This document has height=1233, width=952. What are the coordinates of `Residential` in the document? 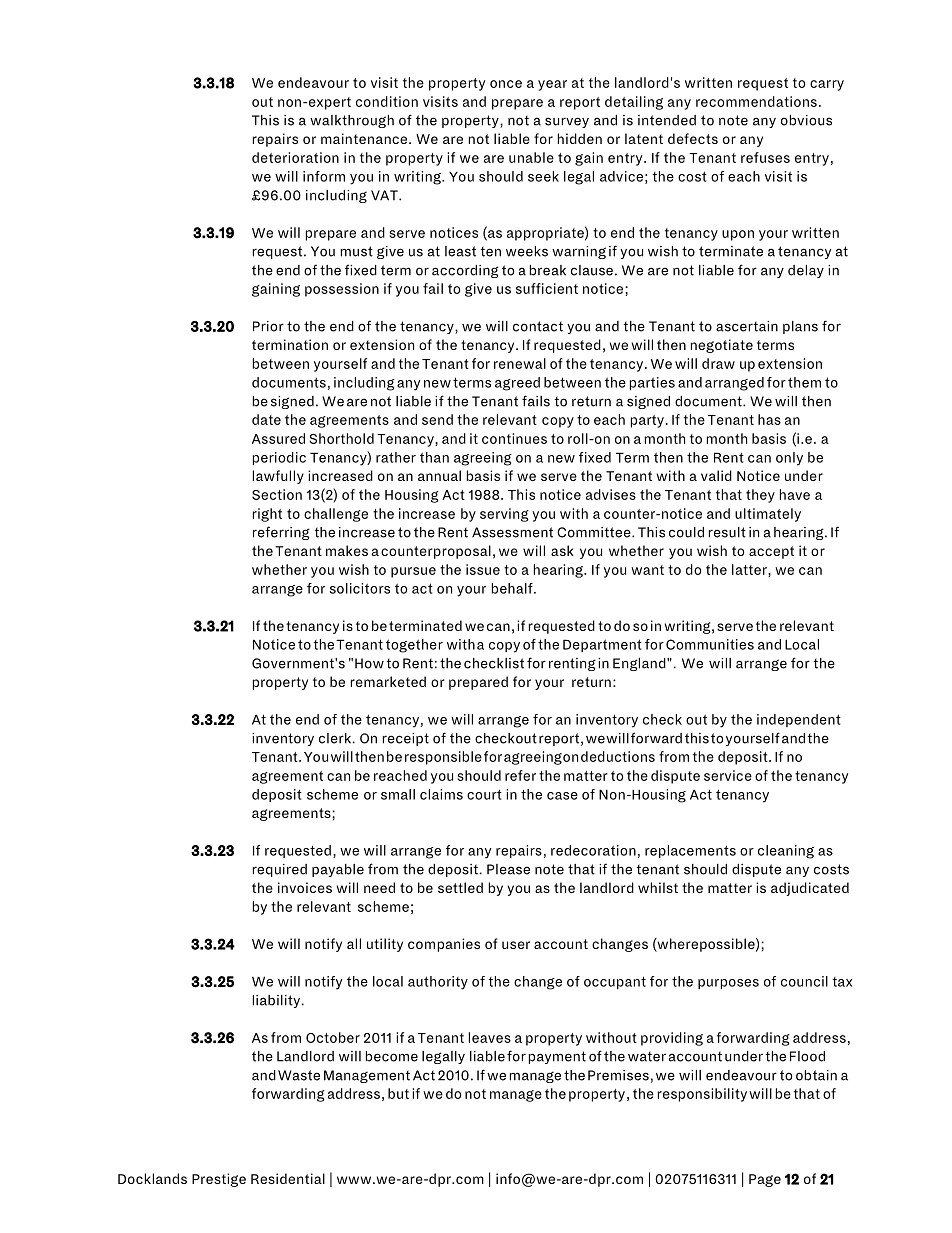 It's located at (288, 1178).
